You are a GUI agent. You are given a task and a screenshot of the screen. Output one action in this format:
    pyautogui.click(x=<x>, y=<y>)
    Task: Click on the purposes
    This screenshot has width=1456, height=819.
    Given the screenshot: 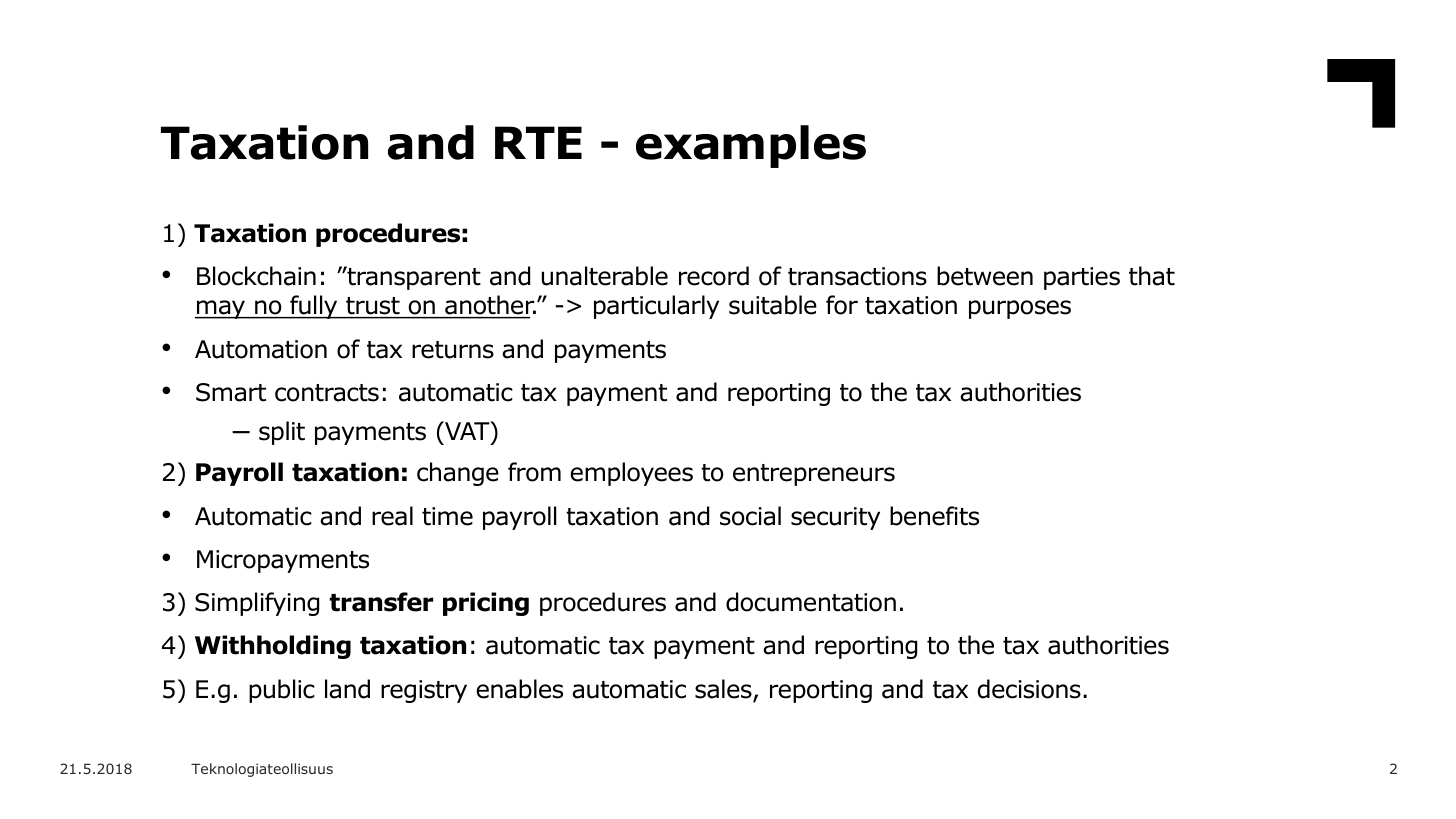 What is the action you would take?
    pyautogui.click(x=1020, y=309)
